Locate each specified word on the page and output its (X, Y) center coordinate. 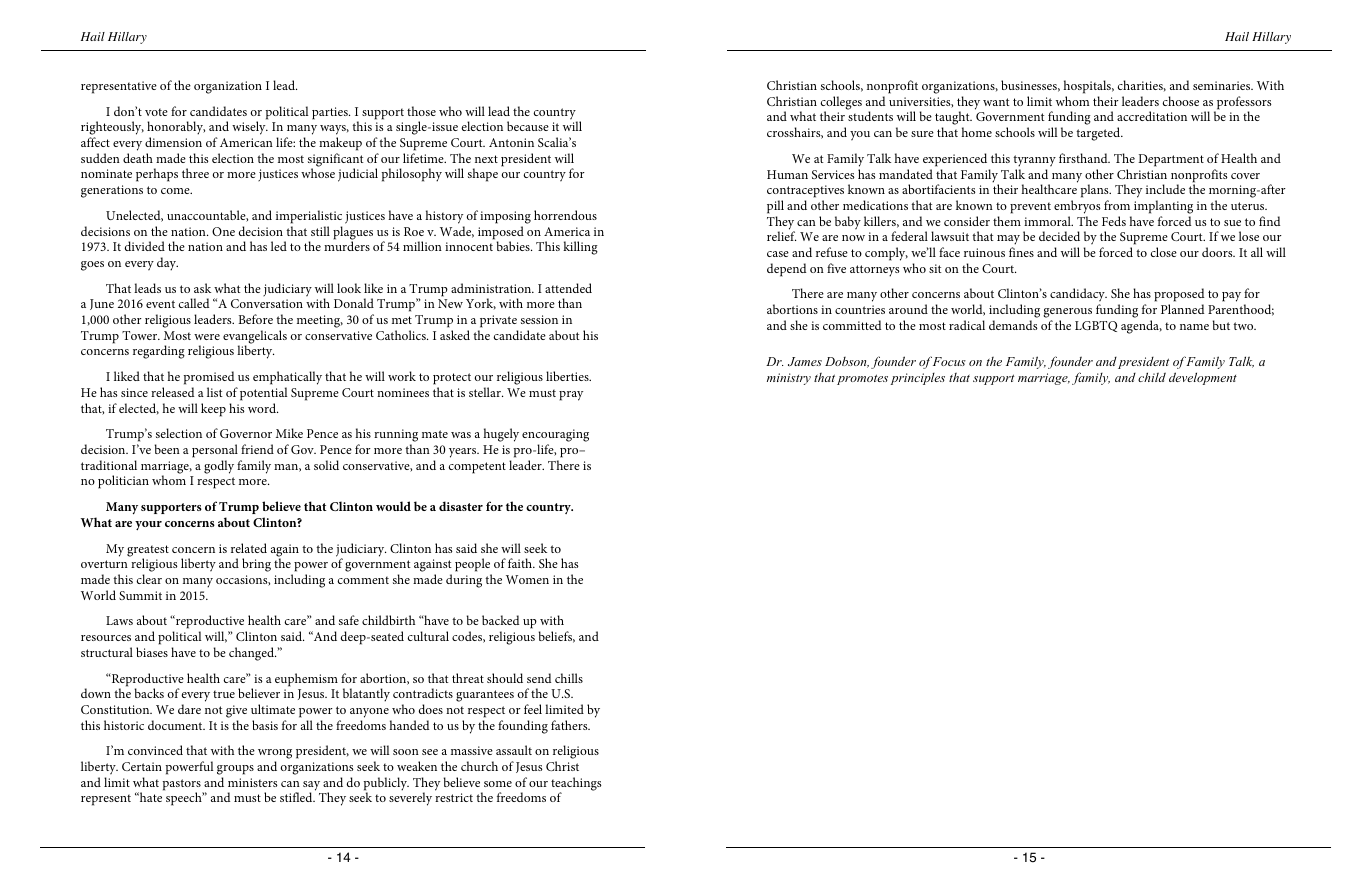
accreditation (1152, 116)
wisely (250, 128)
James (805, 361)
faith (521, 563)
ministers (253, 782)
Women (527, 579)
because (528, 126)
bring (256, 565)
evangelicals (255, 338)
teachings (576, 785)
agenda (1141, 327)
